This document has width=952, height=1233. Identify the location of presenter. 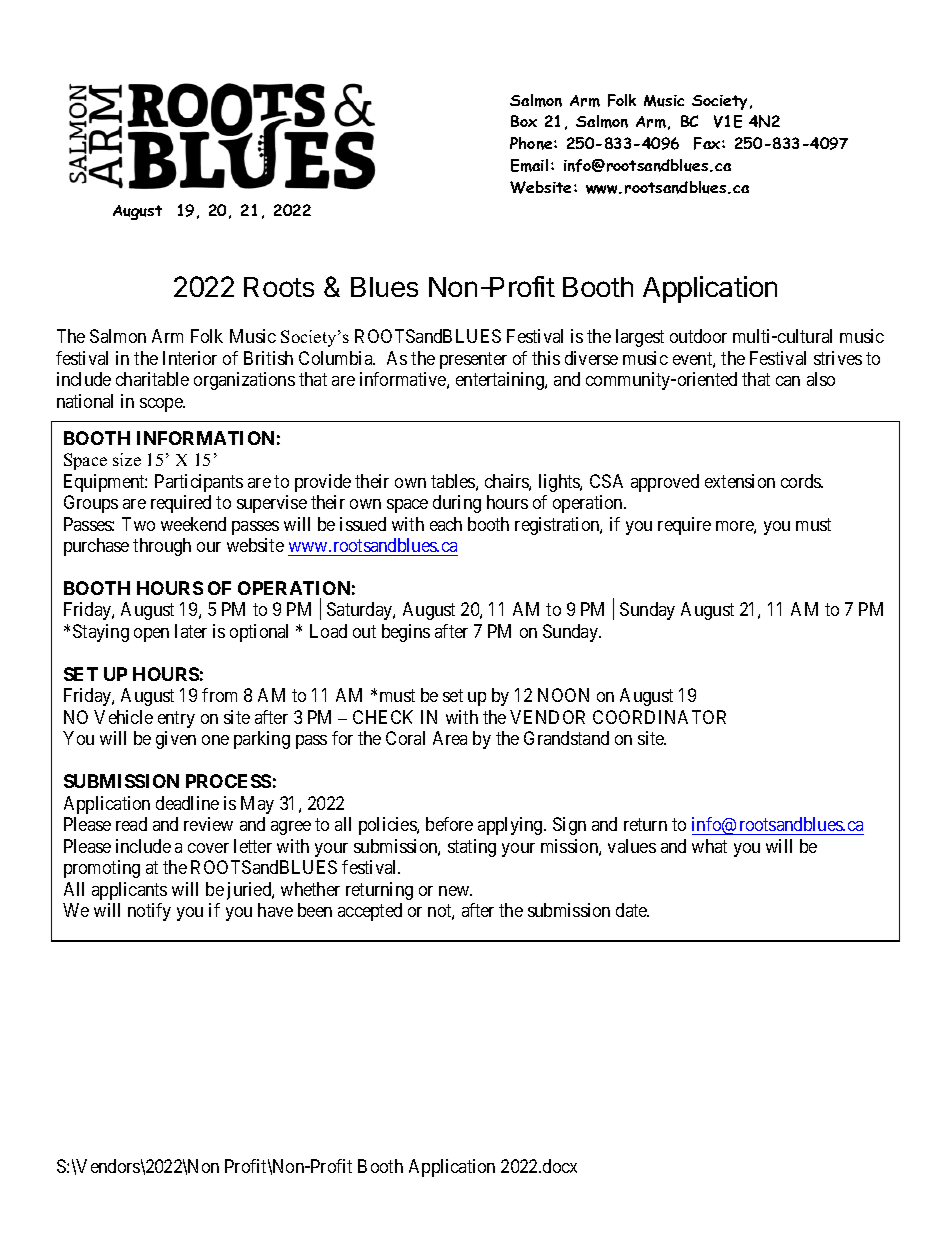
(473, 360).
